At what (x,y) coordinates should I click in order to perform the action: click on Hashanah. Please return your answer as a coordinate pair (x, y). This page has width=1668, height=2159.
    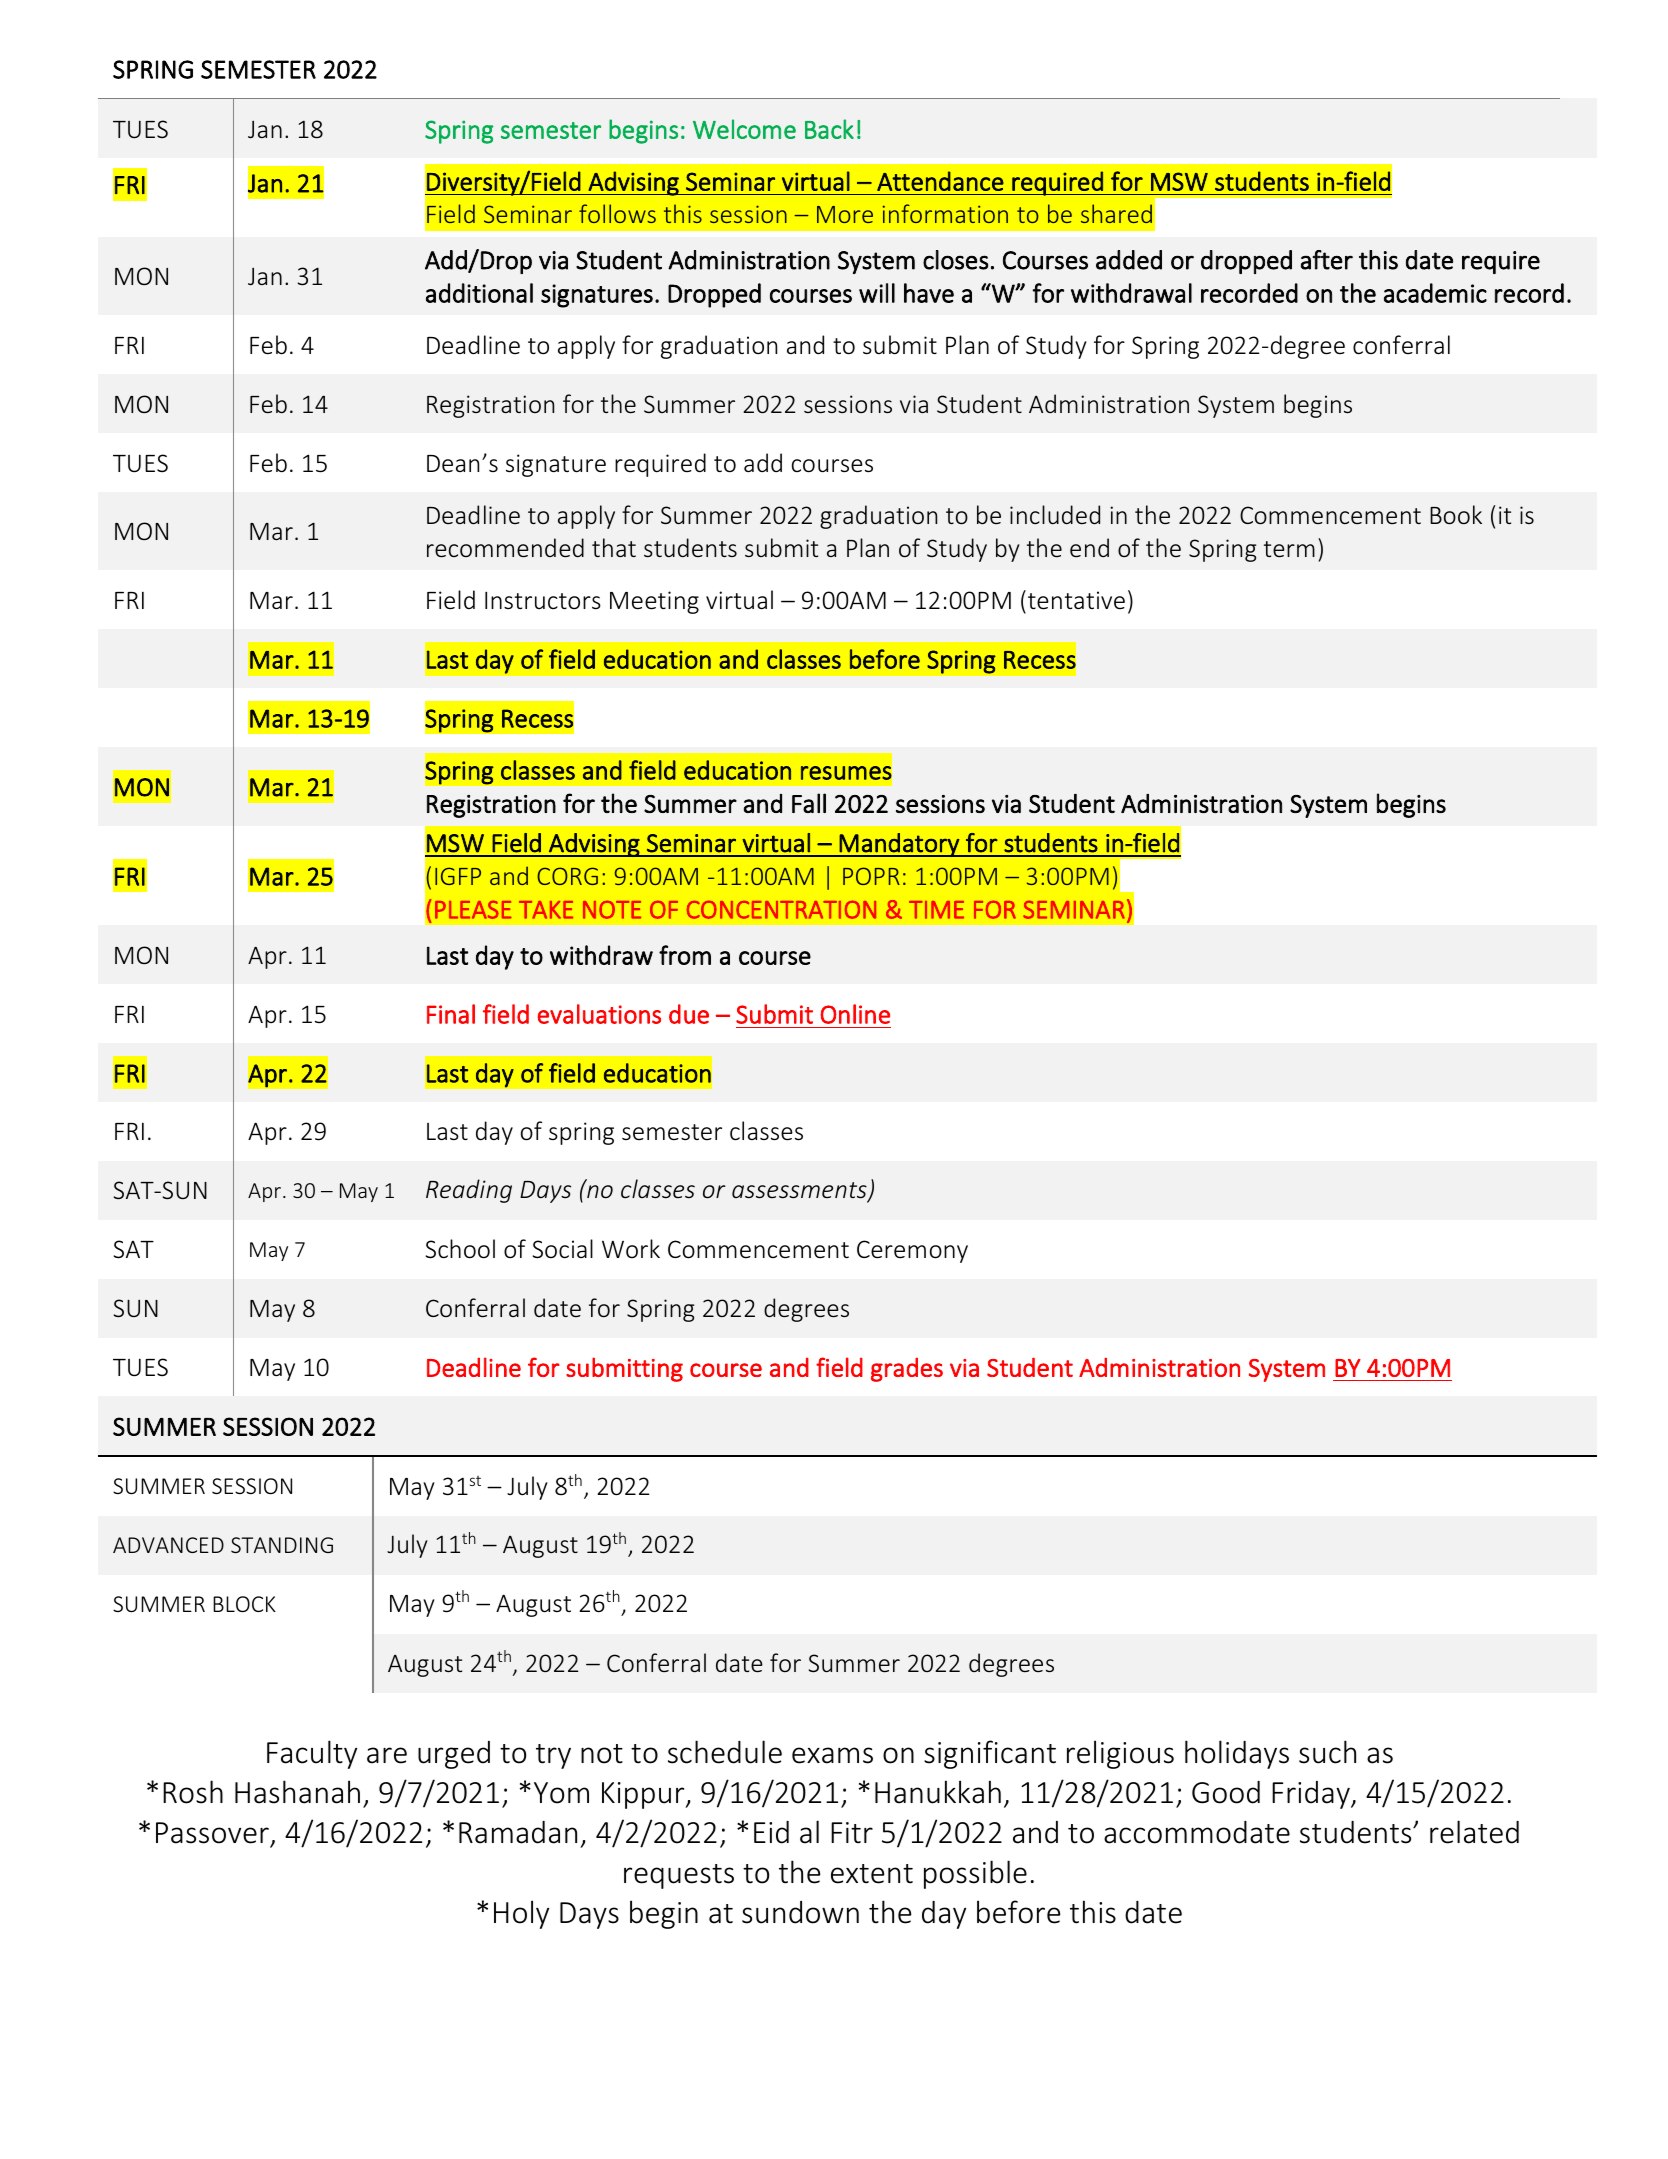
    Looking at the image, I should click on (297, 1792).
